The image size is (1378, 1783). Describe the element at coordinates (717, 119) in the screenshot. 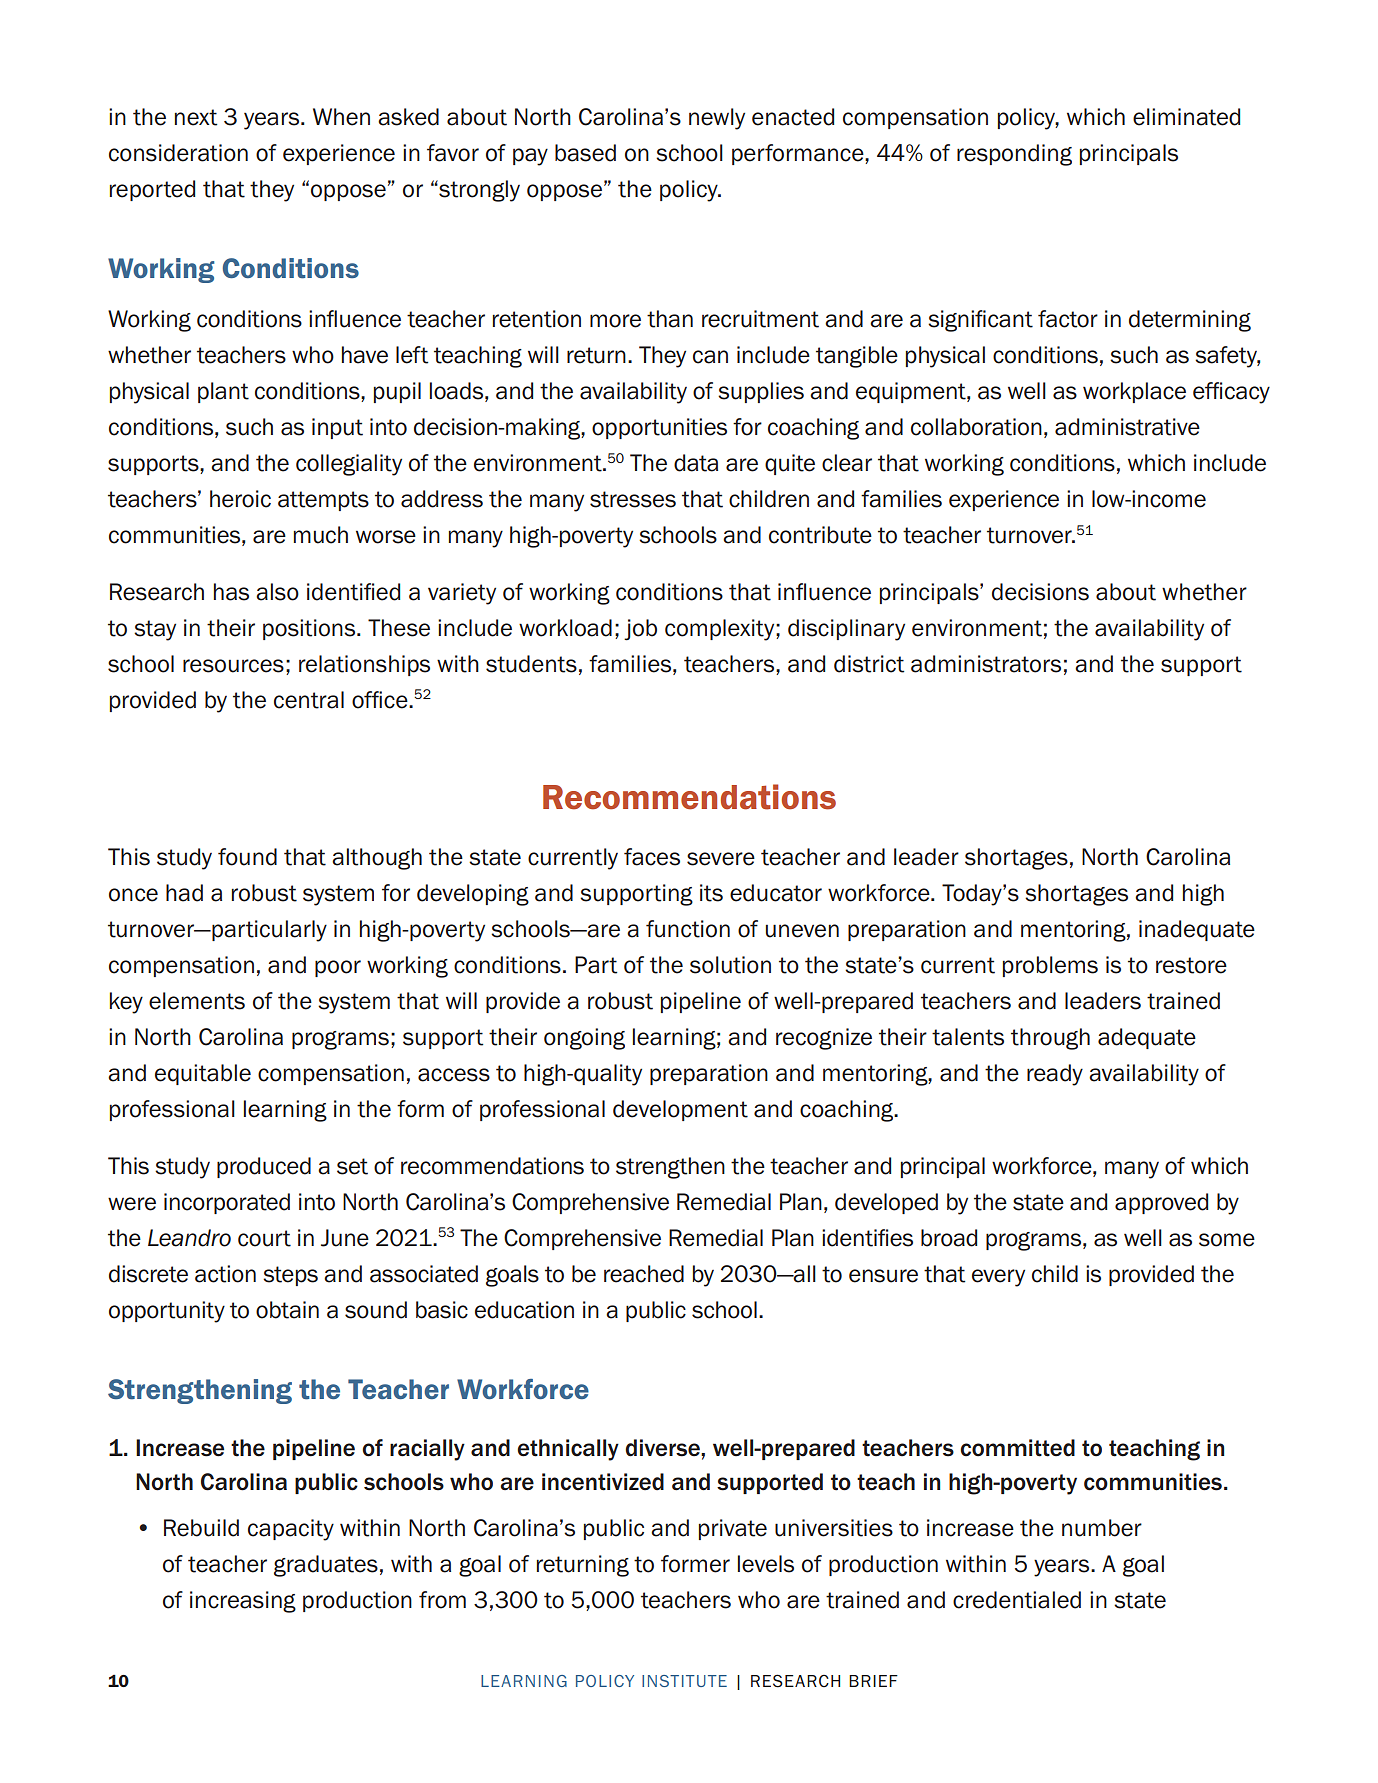

I see `newly` at that location.
